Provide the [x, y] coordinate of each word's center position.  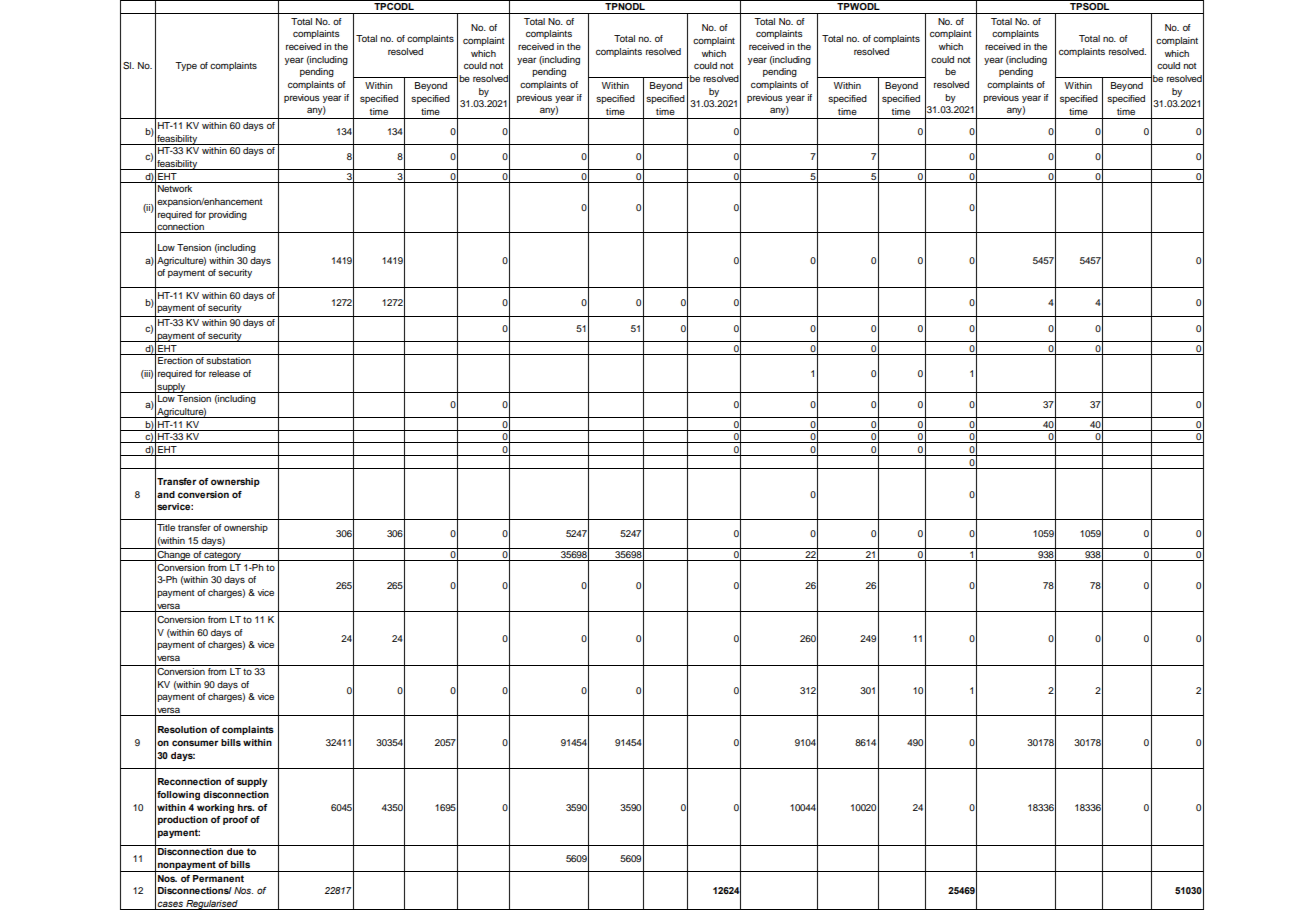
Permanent [218, 878]
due [235, 851]
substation [228, 360]
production [183, 820]
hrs [246, 807]
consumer [195, 743]
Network [175, 188]
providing [228, 215]
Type [186, 66]
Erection [175, 360]
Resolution [182, 729]
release [224, 373]
